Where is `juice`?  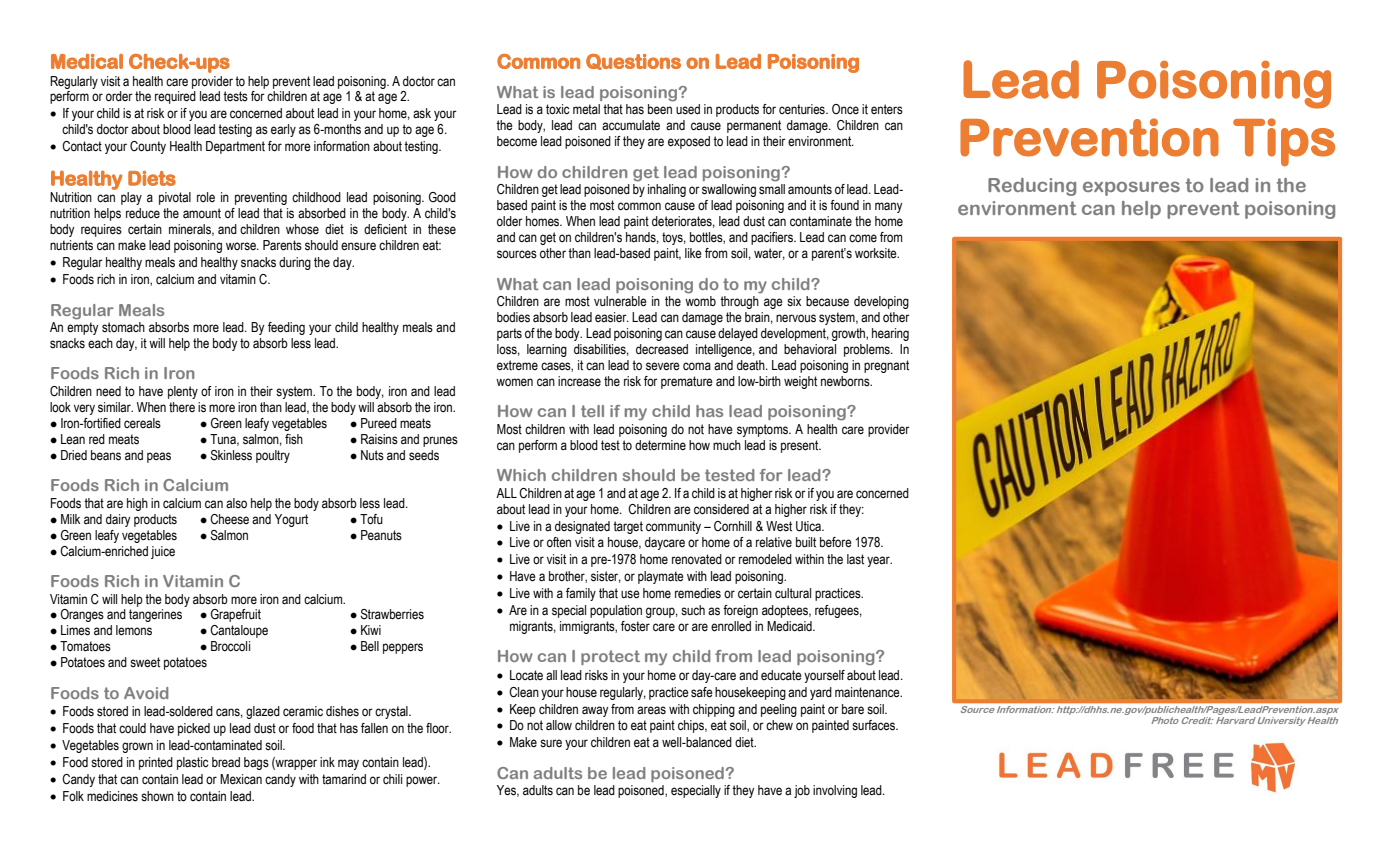 juice is located at coordinates (163, 552).
